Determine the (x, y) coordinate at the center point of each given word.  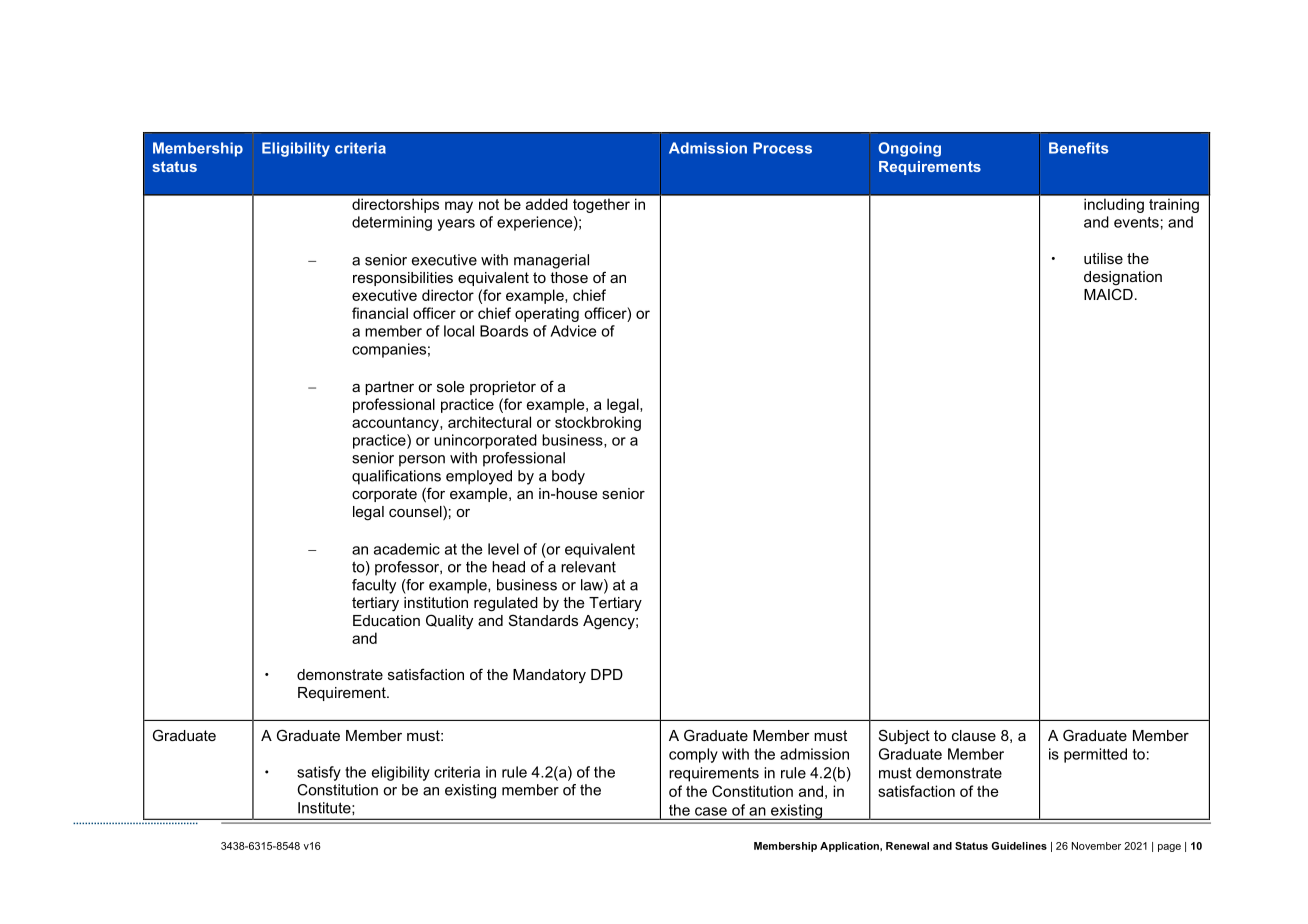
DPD (607, 674)
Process (782, 148)
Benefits (1078, 148)
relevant (588, 567)
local (459, 331)
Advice (573, 331)
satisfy (319, 773)
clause (974, 735)
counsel (416, 513)
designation (1123, 278)
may (459, 207)
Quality (449, 622)
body (568, 477)
